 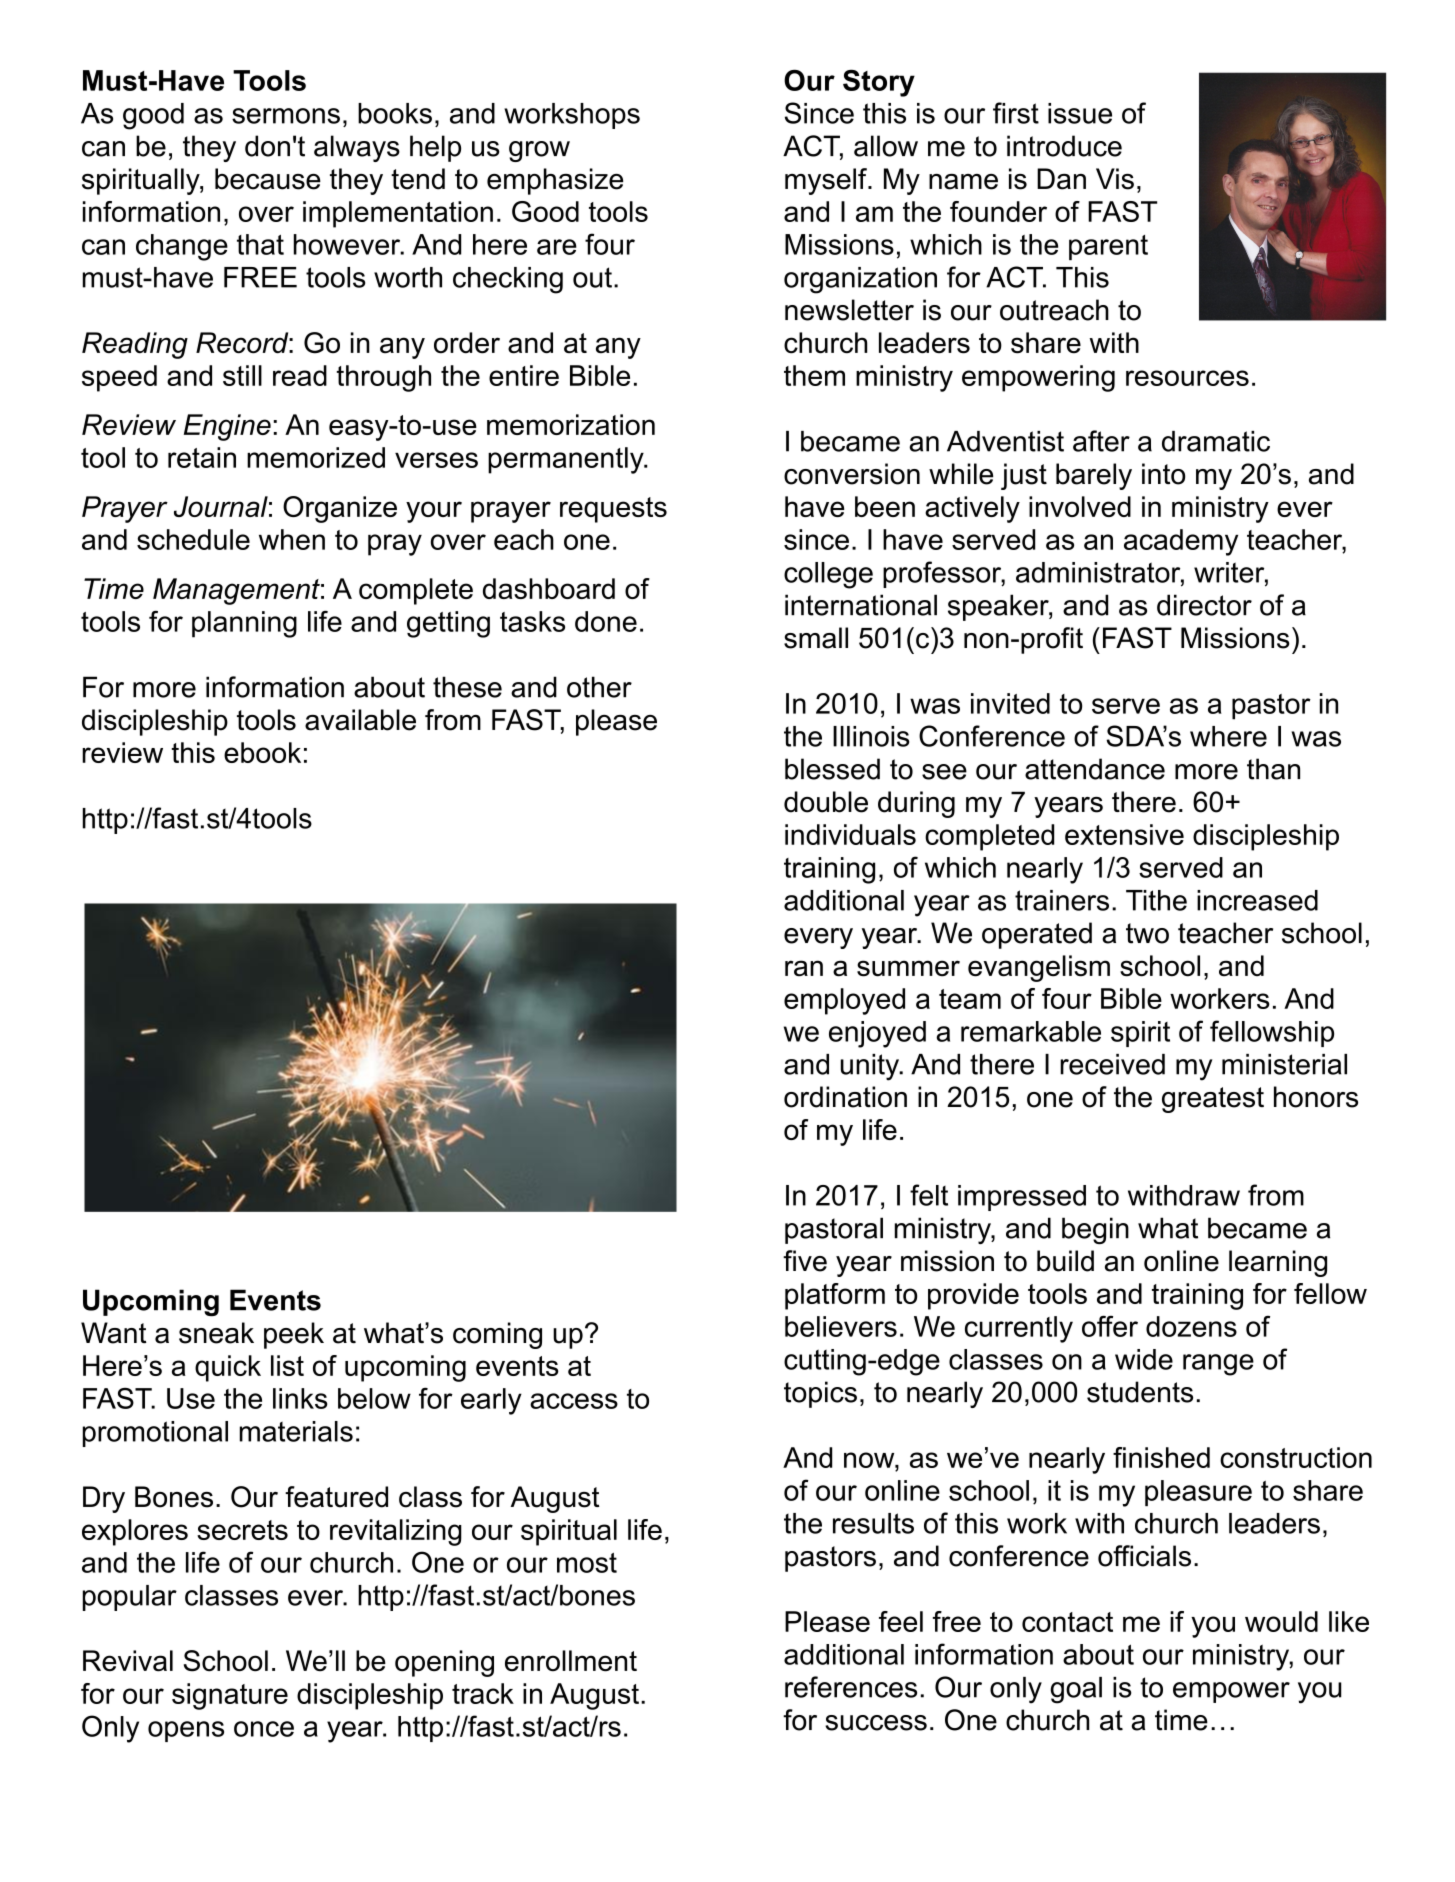 What do you see at coordinates (827, 181) in the page?
I see `myself` at bounding box center [827, 181].
